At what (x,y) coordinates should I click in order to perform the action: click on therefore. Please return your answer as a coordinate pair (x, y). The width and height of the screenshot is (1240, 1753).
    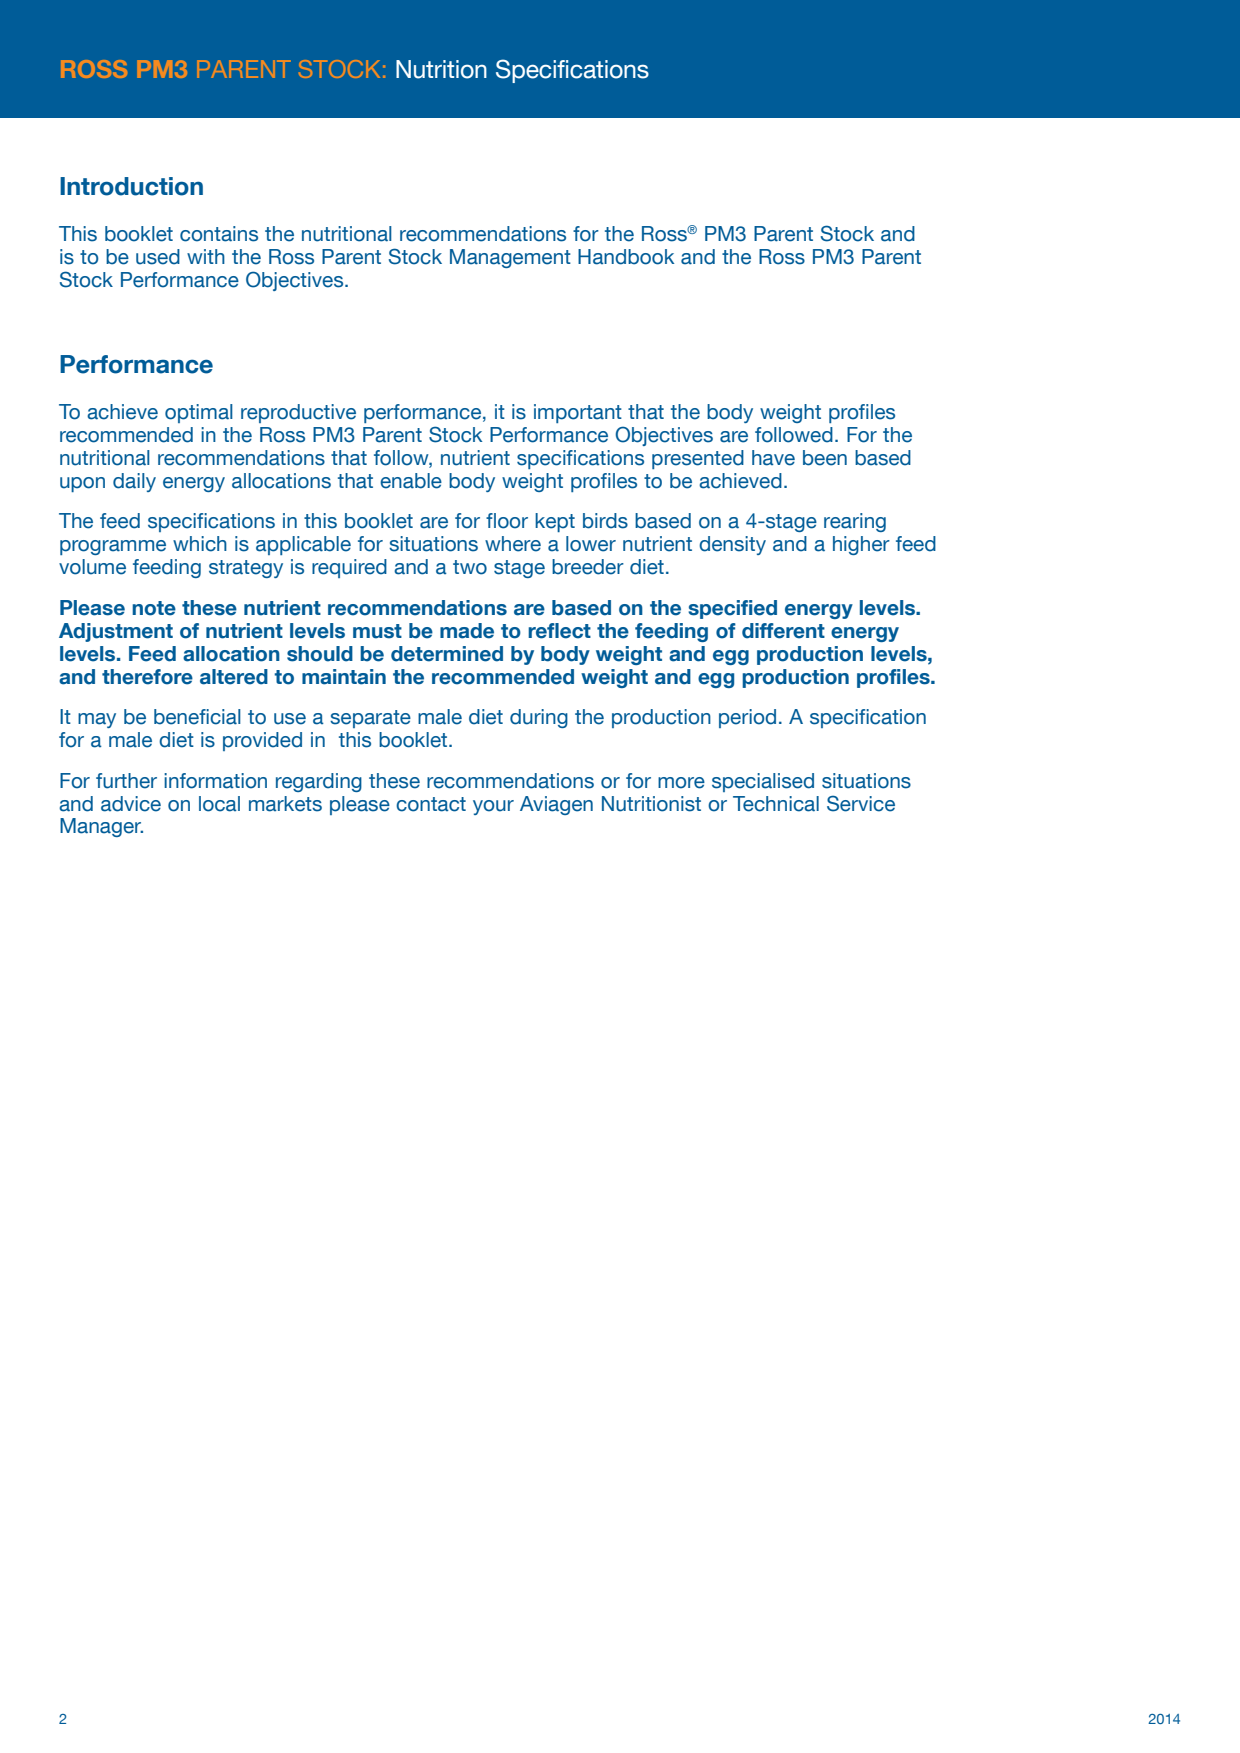
    Looking at the image, I should click on (147, 677).
